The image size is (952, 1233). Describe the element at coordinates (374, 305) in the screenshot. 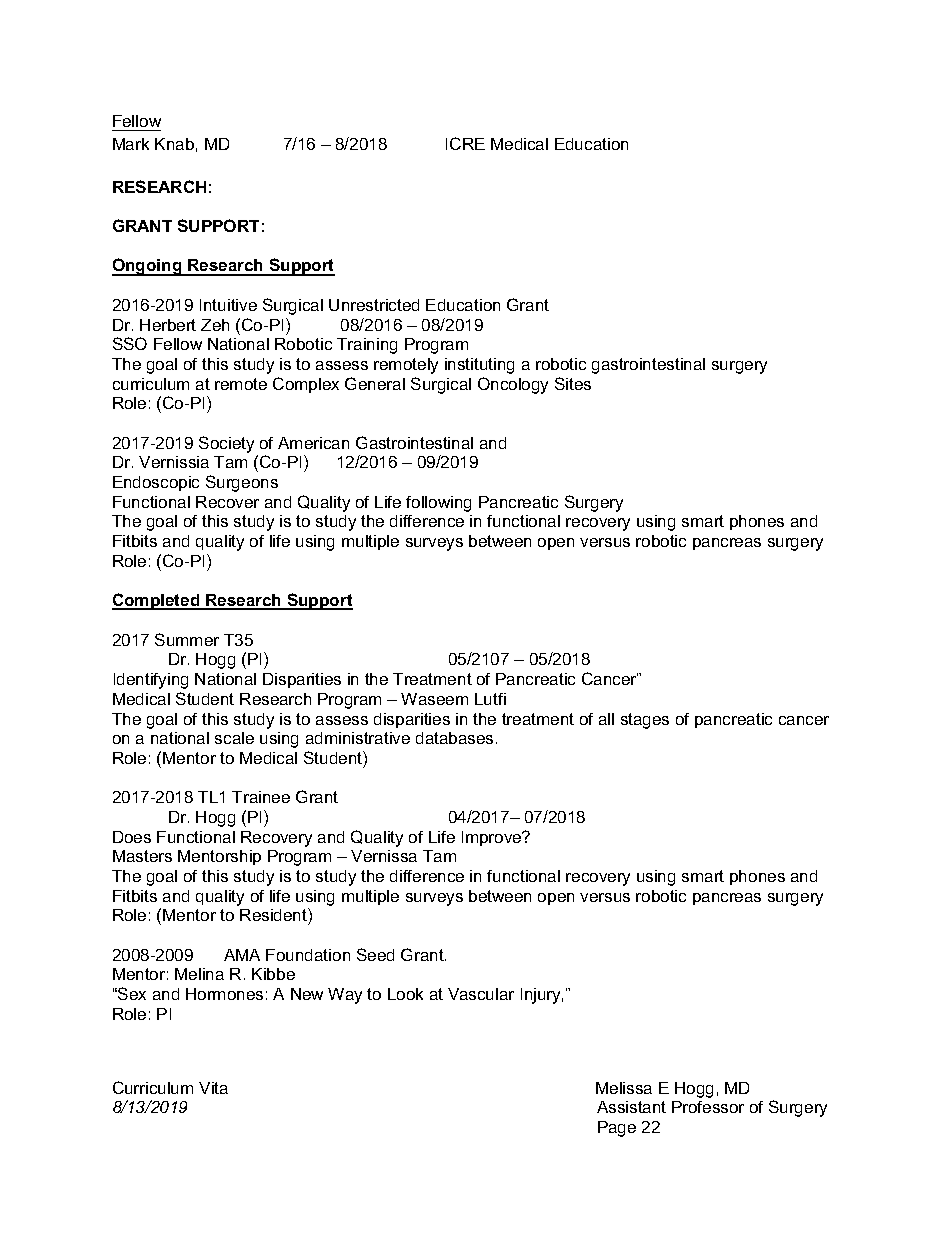

I see `Unrestricted` at that location.
